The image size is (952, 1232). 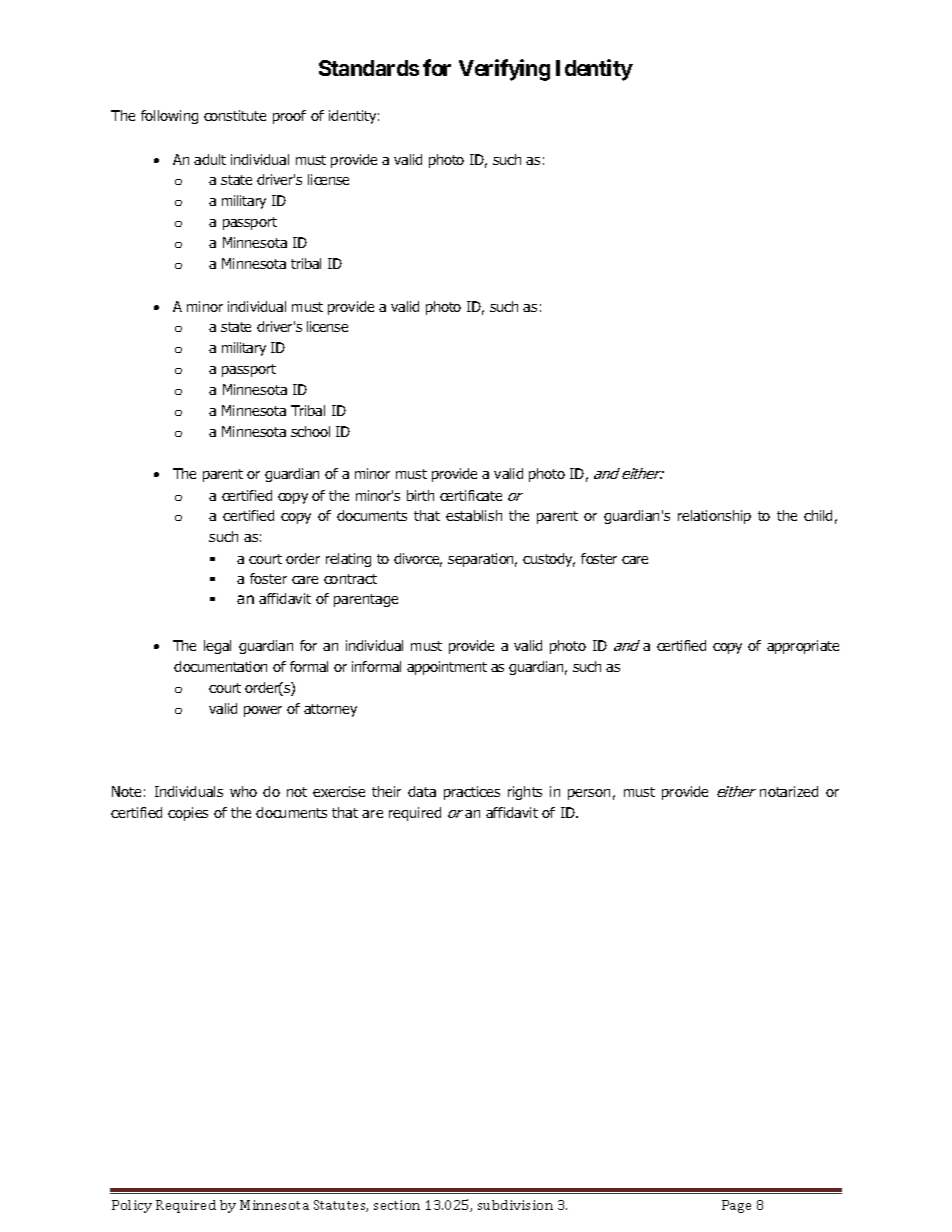 I want to click on school, so click(x=310, y=431).
